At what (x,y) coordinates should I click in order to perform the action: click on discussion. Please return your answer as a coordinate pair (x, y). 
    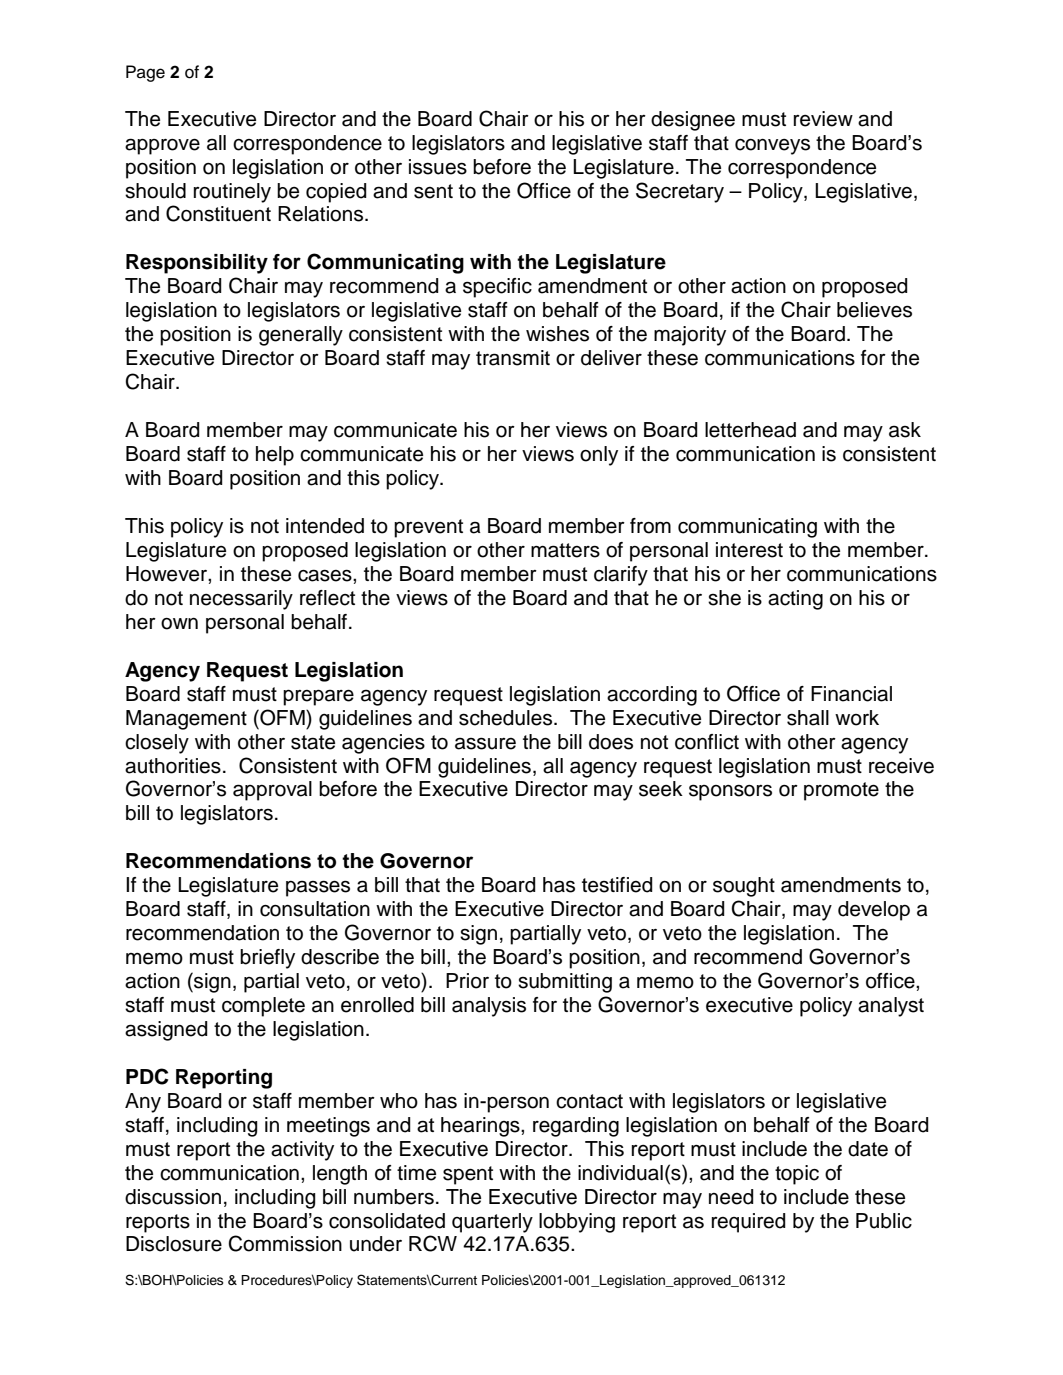
    Looking at the image, I should click on (173, 1197).
